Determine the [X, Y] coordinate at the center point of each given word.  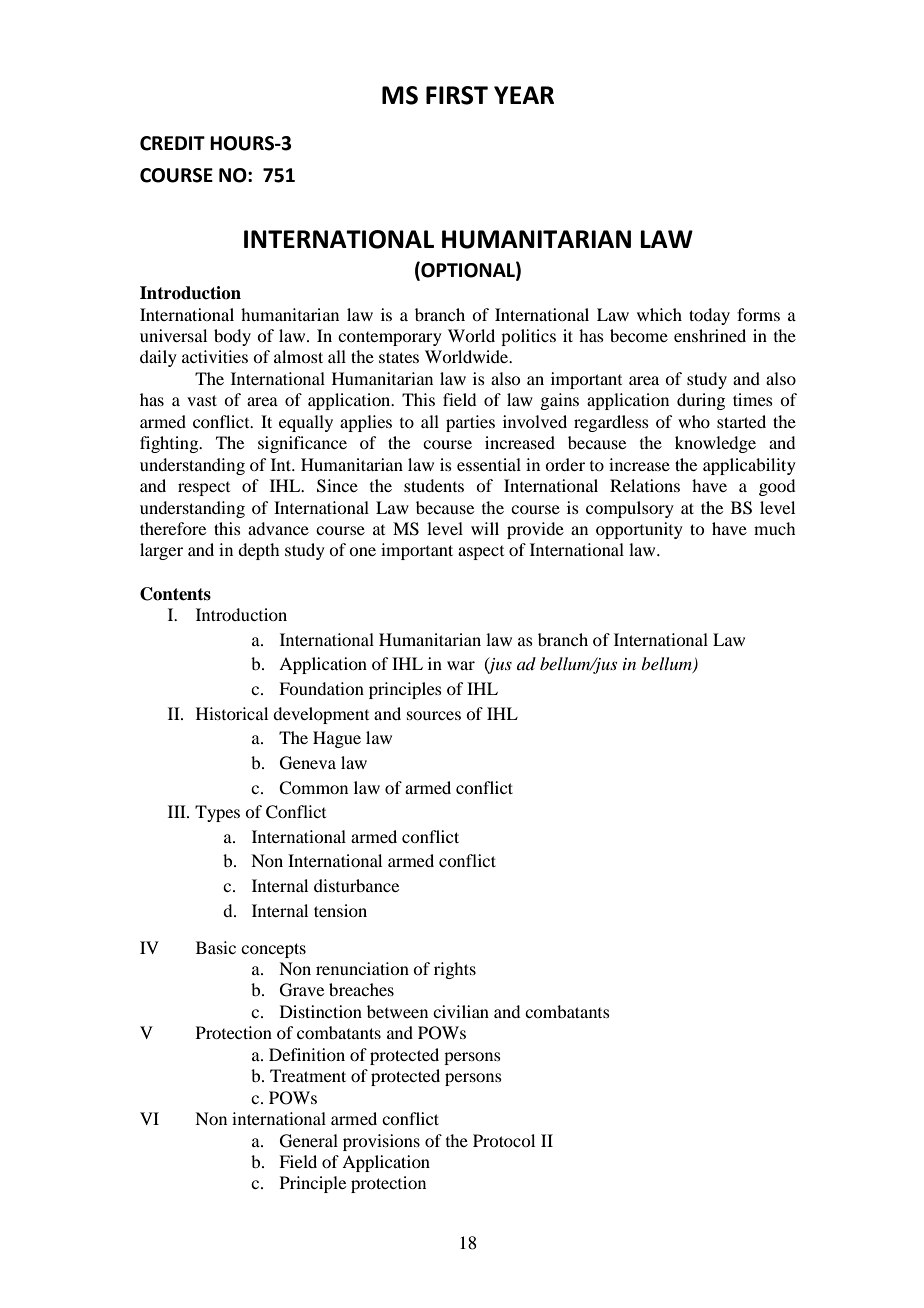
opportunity [639, 530]
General [309, 1141]
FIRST [457, 95]
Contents [175, 594]
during [701, 401]
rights [455, 970]
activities [215, 356]
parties [470, 423]
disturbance [356, 885]
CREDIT [172, 143]
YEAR [524, 95]
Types [217, 813]
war [461, 665]
